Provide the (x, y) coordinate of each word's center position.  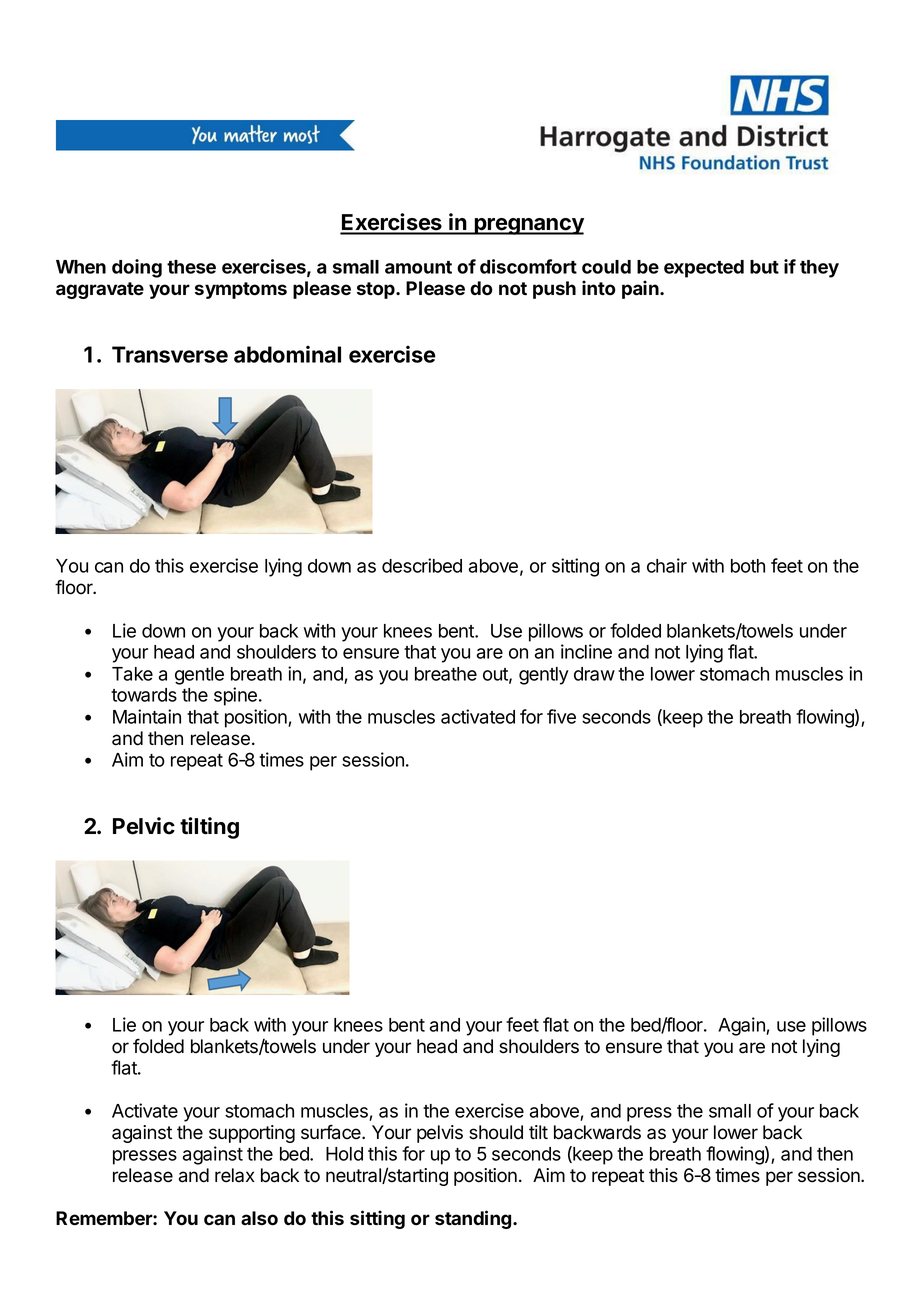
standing (474, 1219)
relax (235, 1175)
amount (418, 267)
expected (704, 269)
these (191, 267)
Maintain (147, 716)
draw (594, 674)
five (561, 716)
